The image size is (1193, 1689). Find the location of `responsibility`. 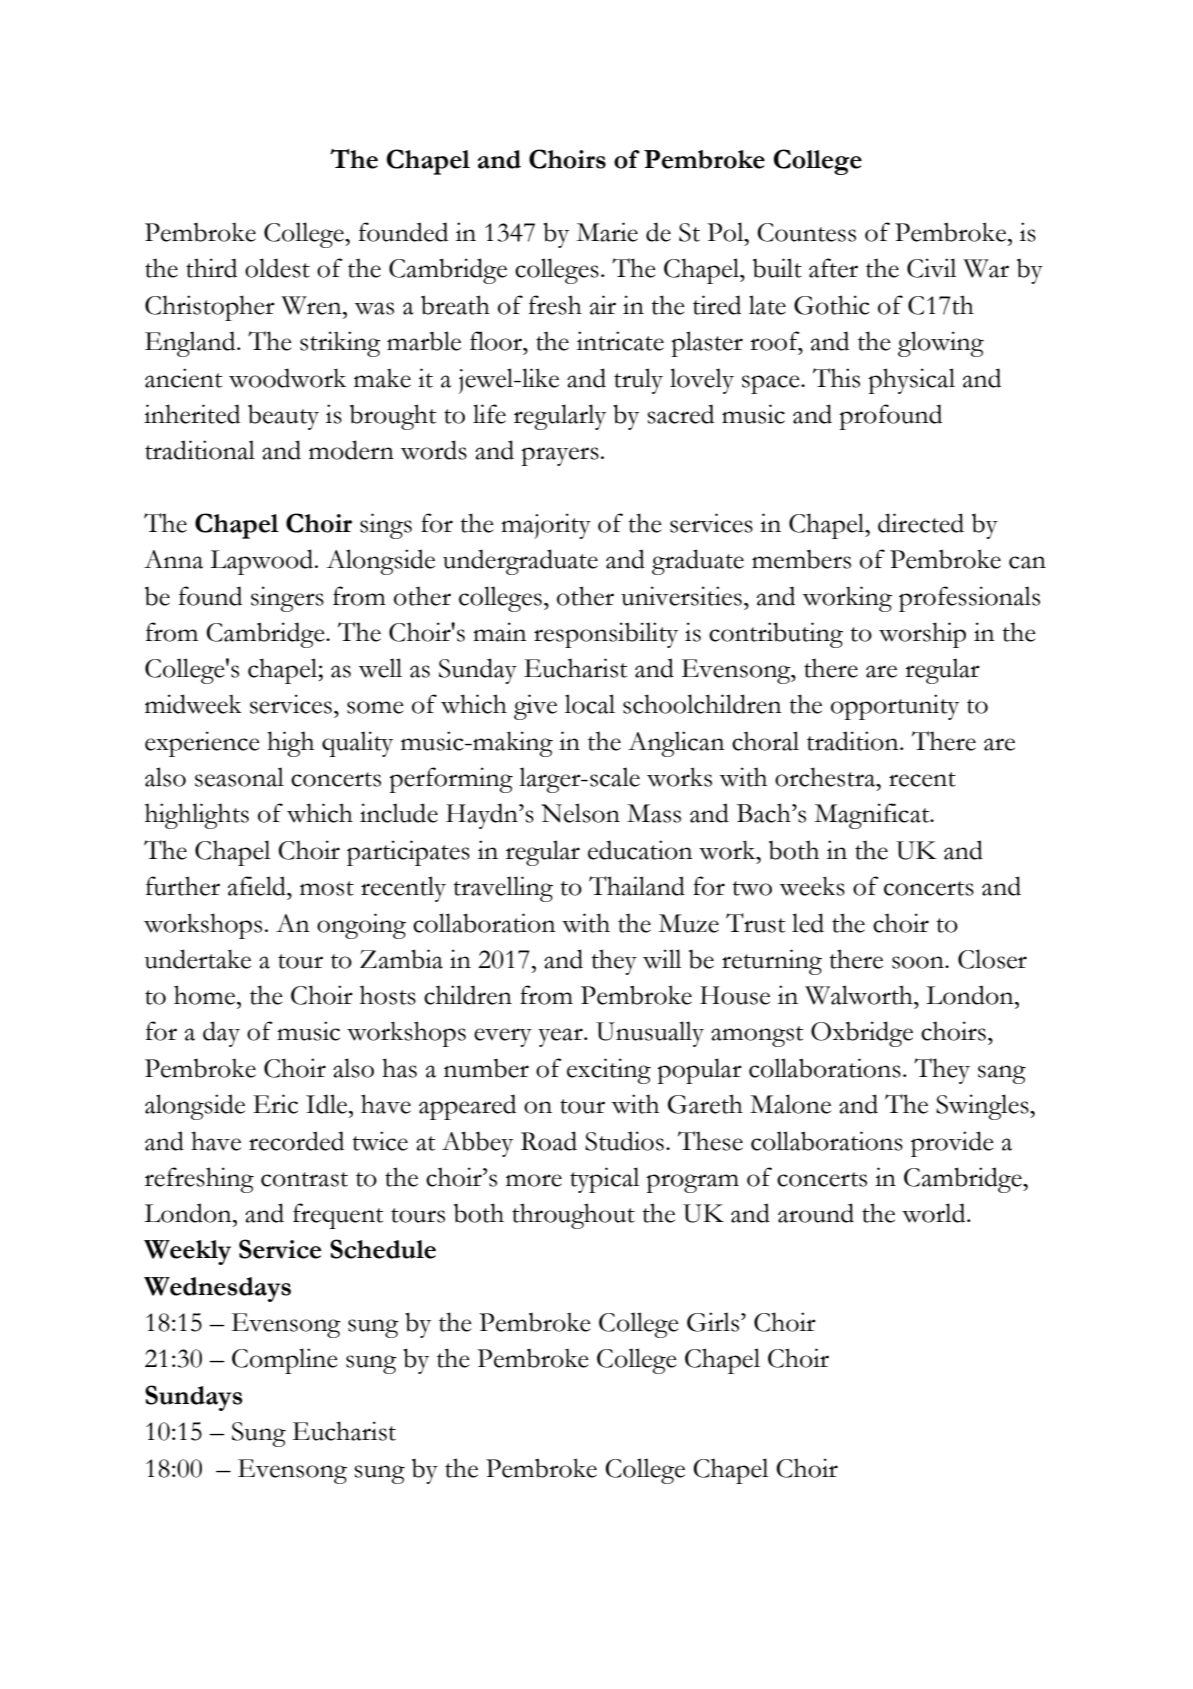

responsibility is located at coordinates (606, 635).
